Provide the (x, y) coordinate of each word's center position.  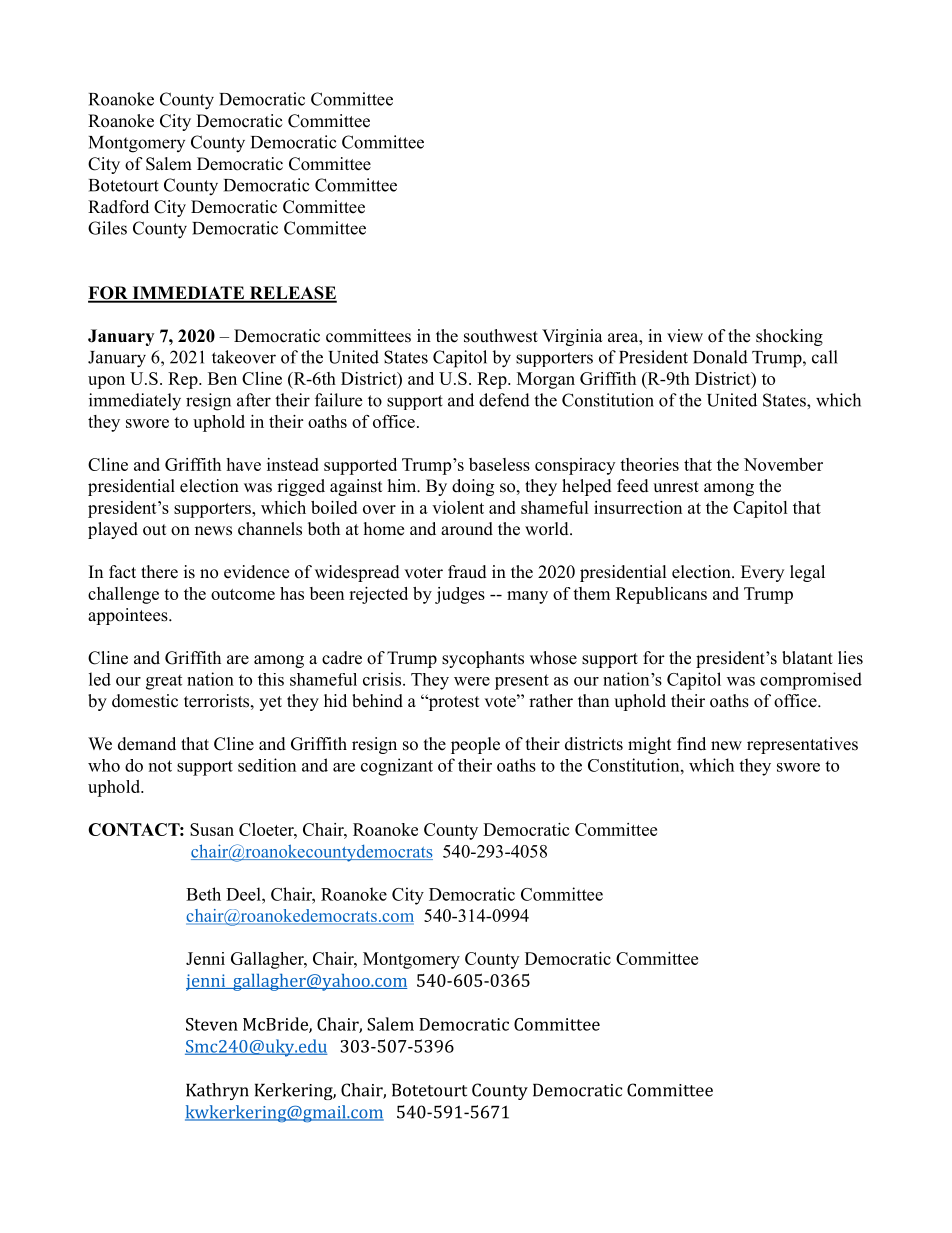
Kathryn (217, 1091)
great (164, 682)
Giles (107, 228)
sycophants (483, 659)
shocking (789, 337)
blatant (807, 658)
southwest (501, 336)
